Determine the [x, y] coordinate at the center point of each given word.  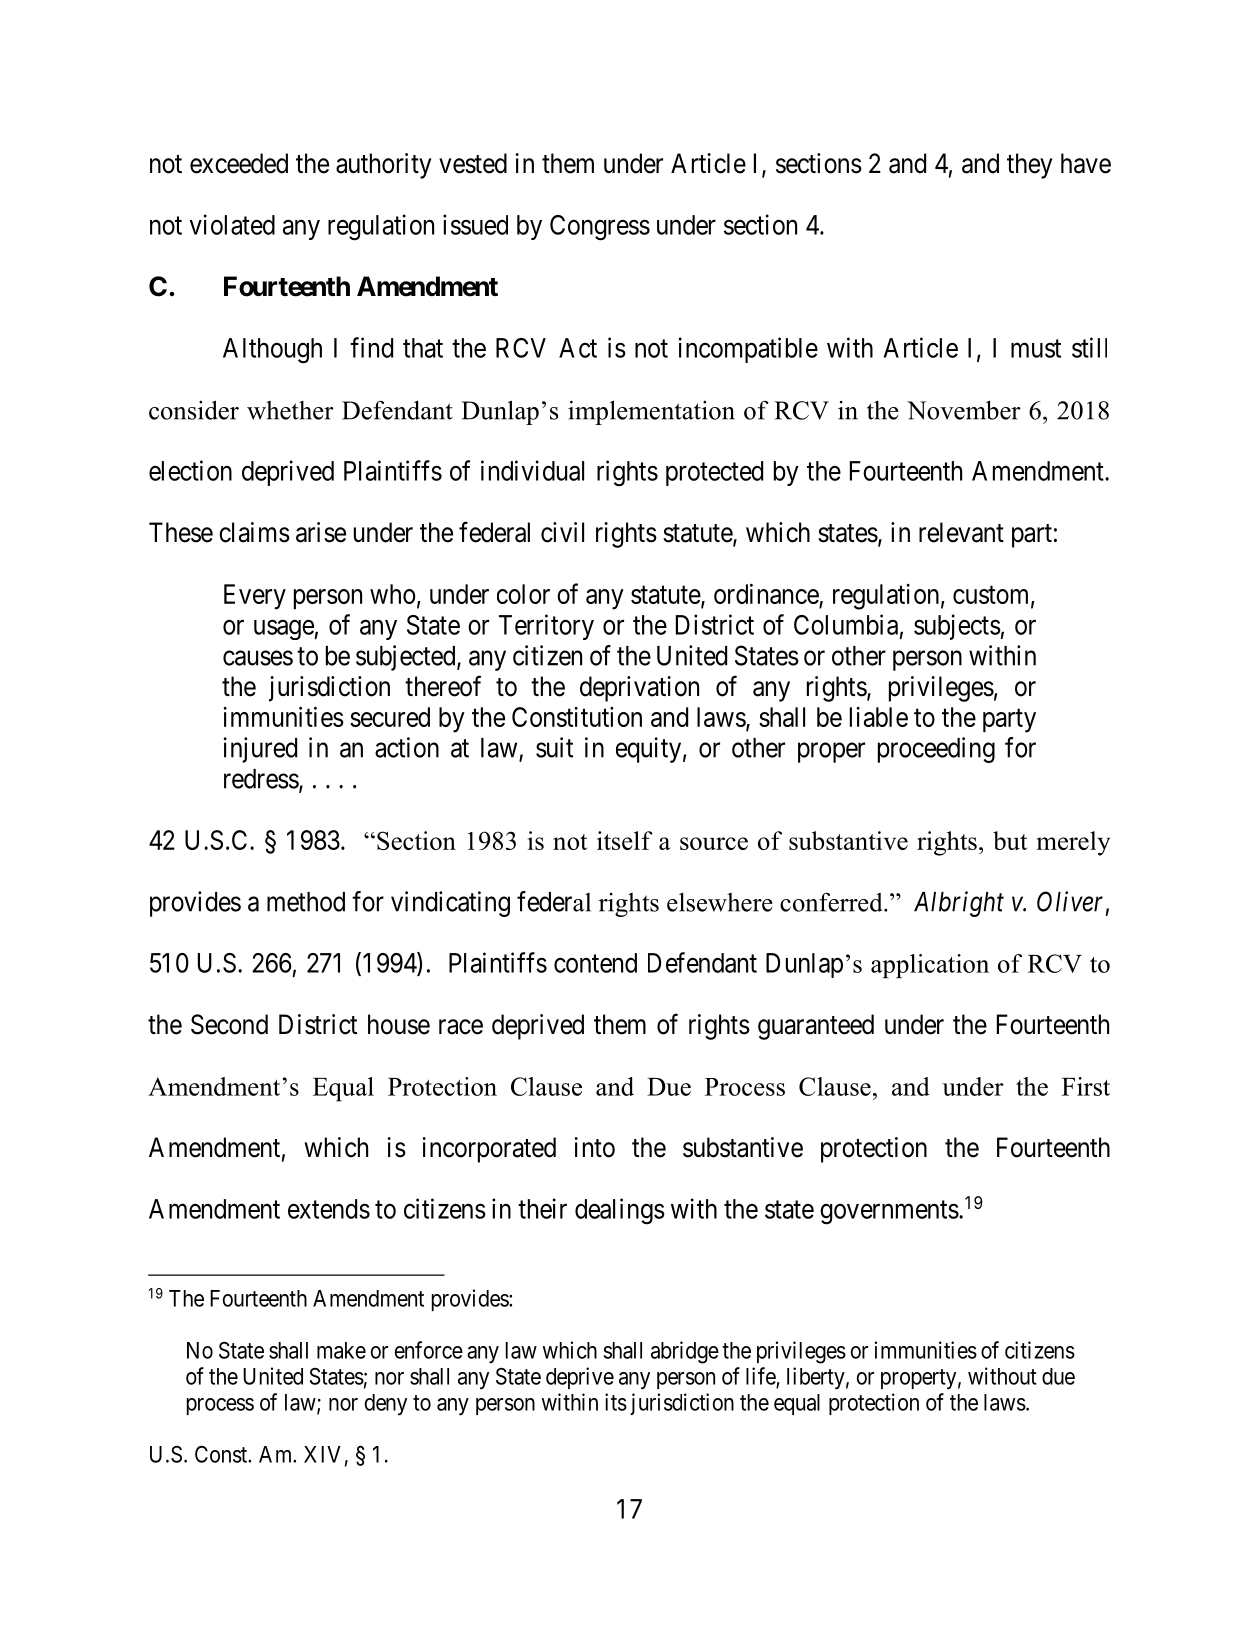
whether [290, 410]
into [594, 1147]
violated [232, 224]
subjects [957, 627]
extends [329, 1209]
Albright [959, 904]
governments [889, 1213]
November [964, 410]
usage [284, 630]
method [306, 902]
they [1029, 166]
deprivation [639, 689]
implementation [651, 412]
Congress [600, 228]
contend [595, 963]
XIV [322, 1454]
